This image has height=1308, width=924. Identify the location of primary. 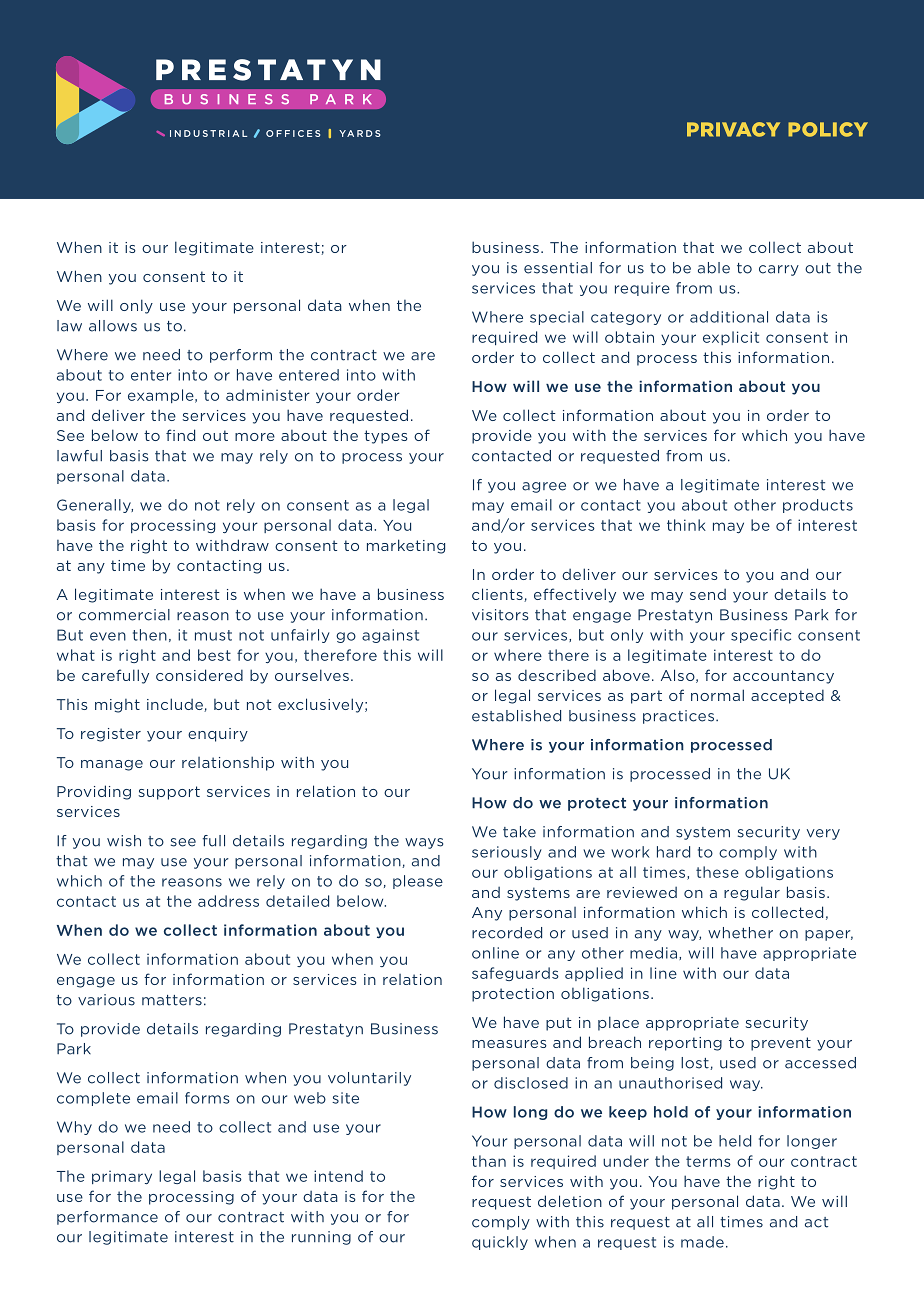
(122, 1177).
